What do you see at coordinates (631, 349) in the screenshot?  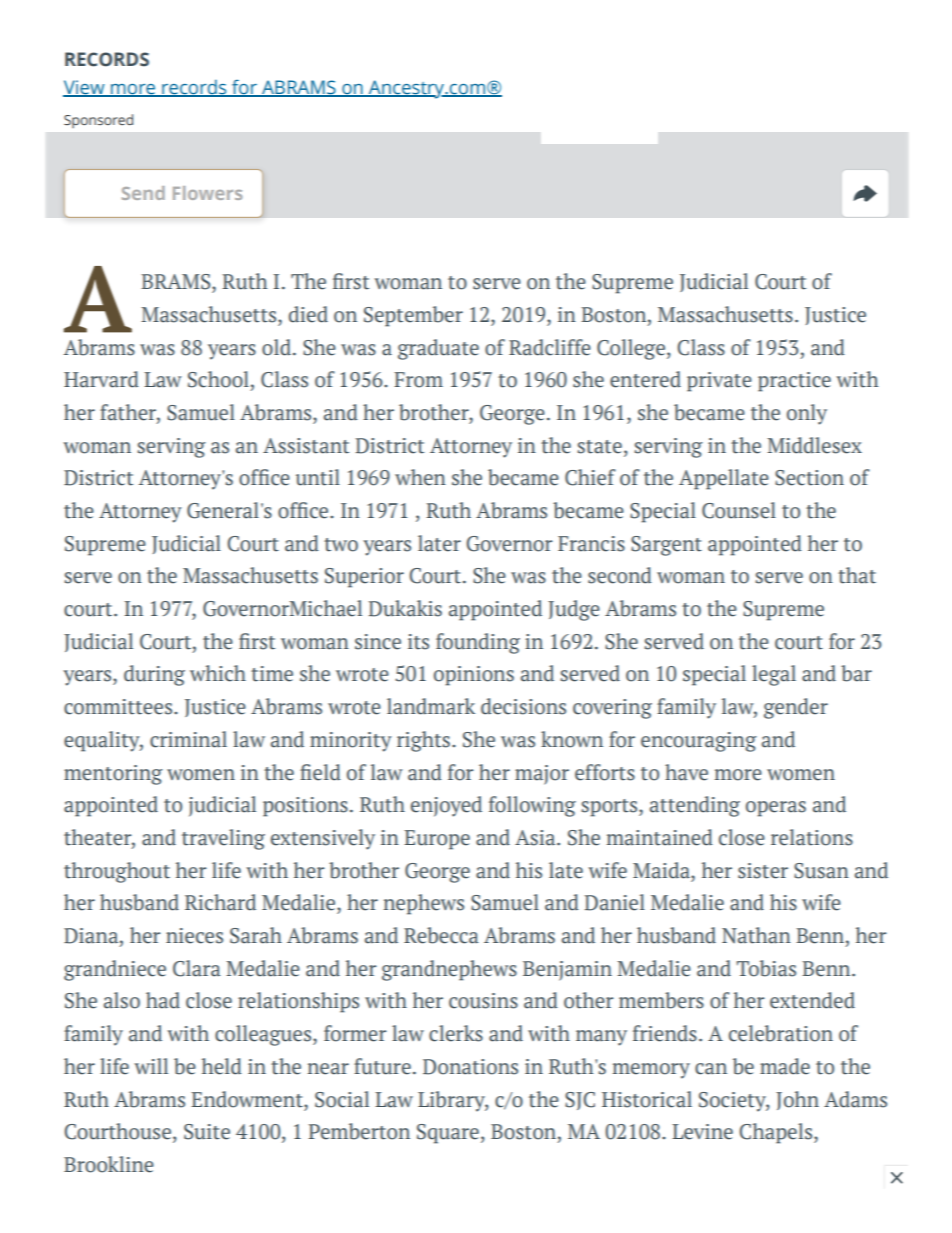 I see `College` at bounding box center [631, 349].
